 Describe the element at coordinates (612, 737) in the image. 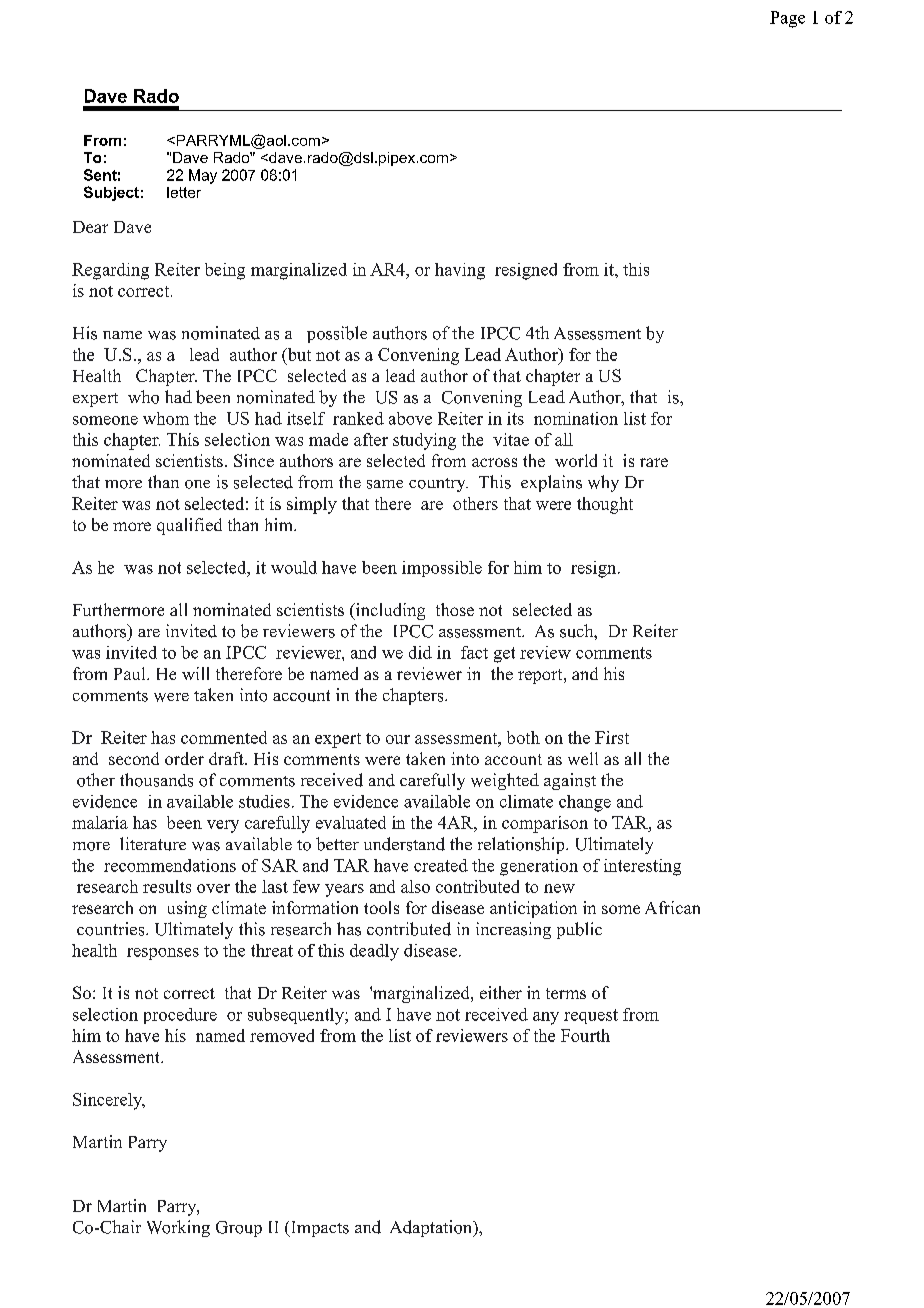

I see `First` at that location.
